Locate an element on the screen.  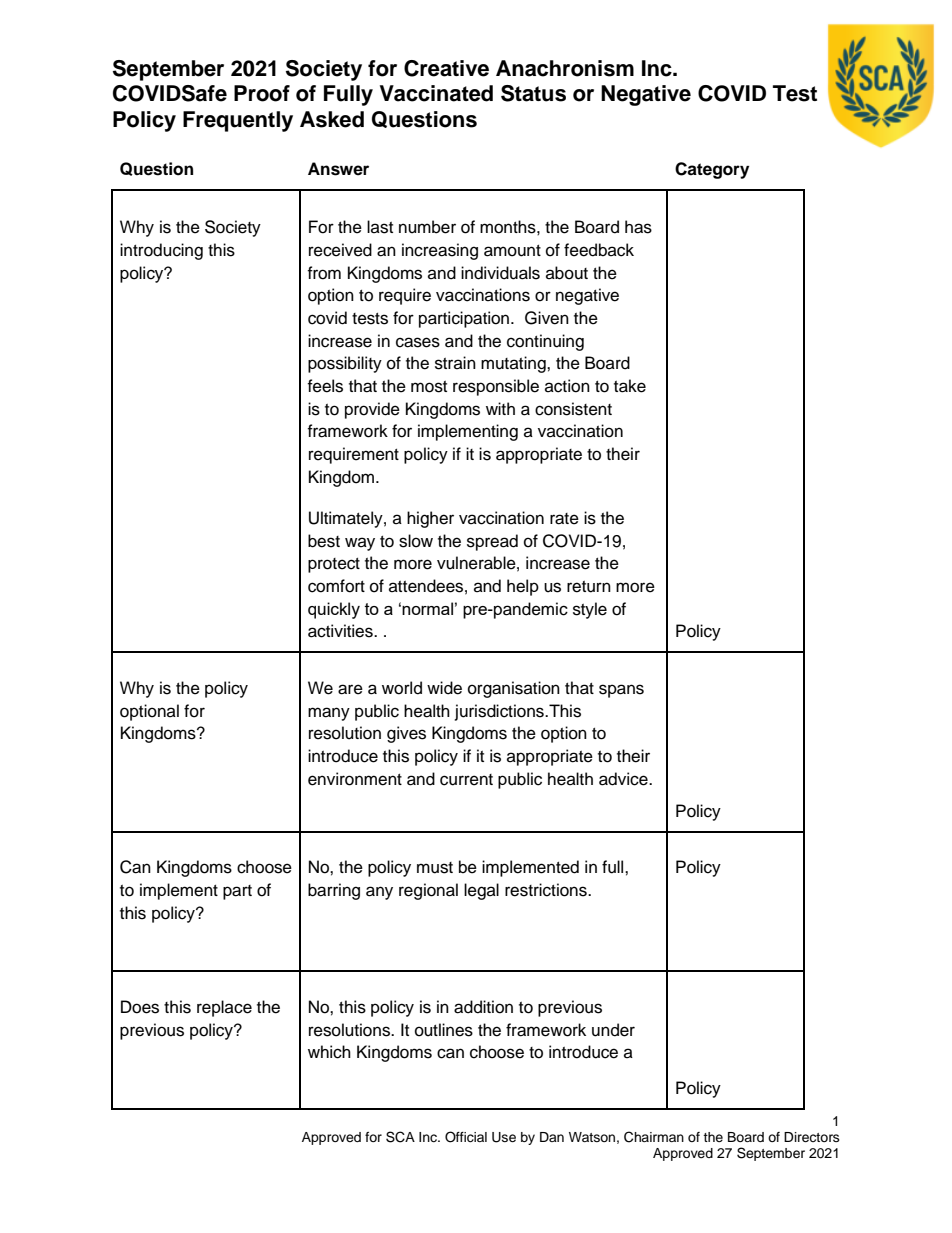
feels is located at coordinates (325, 386).
